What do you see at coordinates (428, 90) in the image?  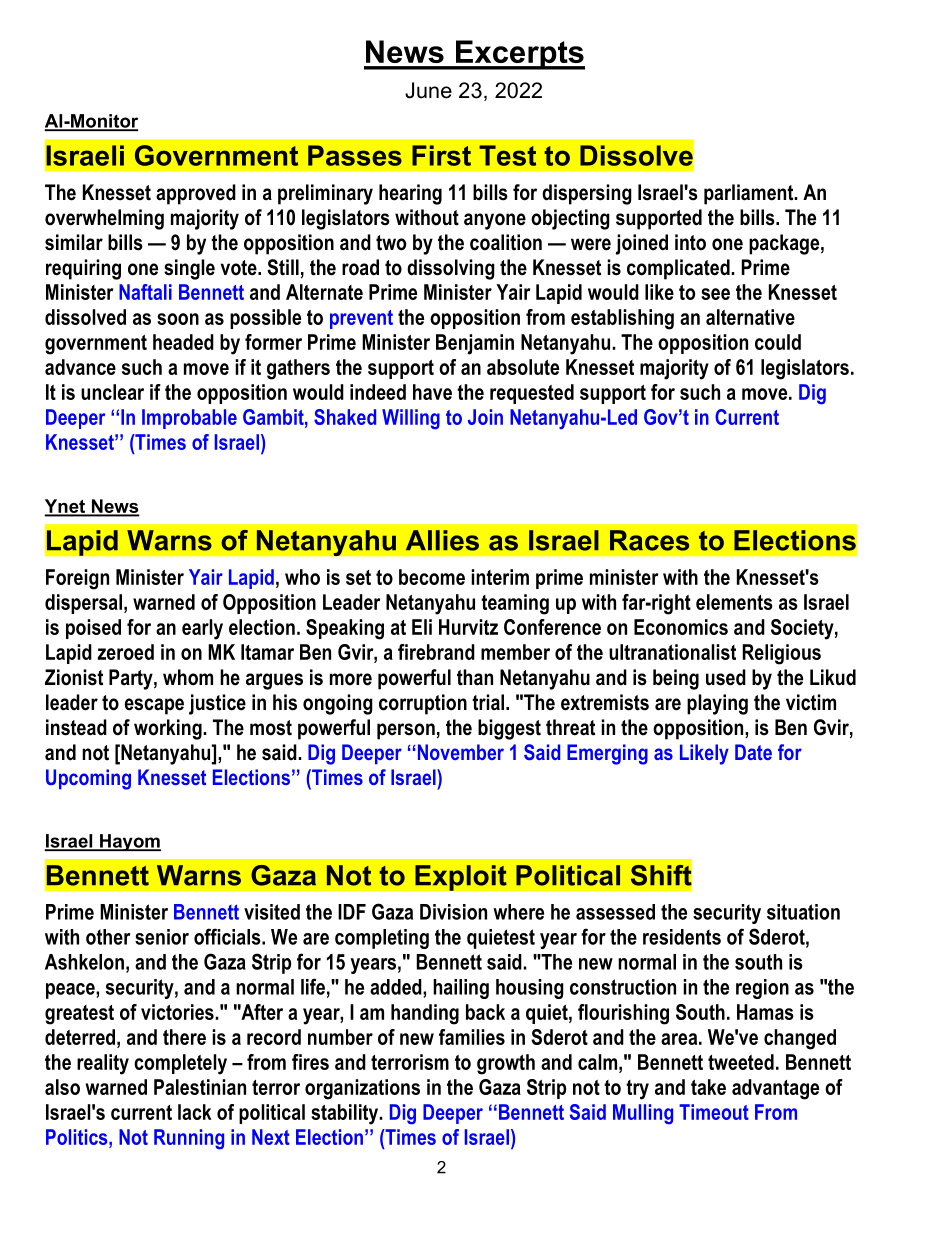 I see `June` at bounding box center [428, 90].
